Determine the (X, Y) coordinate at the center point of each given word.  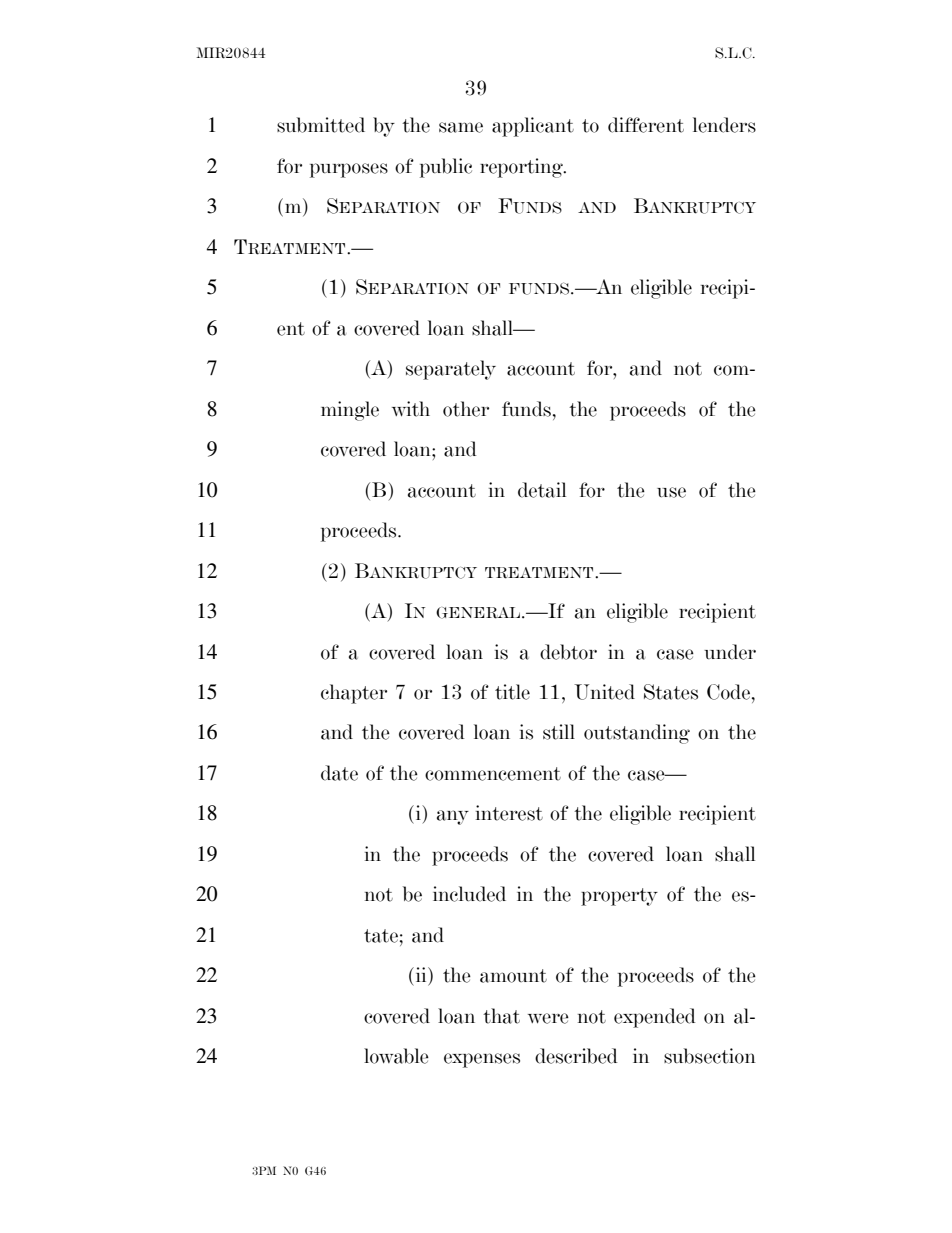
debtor (568, 652)
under (730, 652)
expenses (482, 1060)
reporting (522, 168)
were (548, 1018)
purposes (349, 170)
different (646, 125)
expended (655, 1018)
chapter (354, 694)
